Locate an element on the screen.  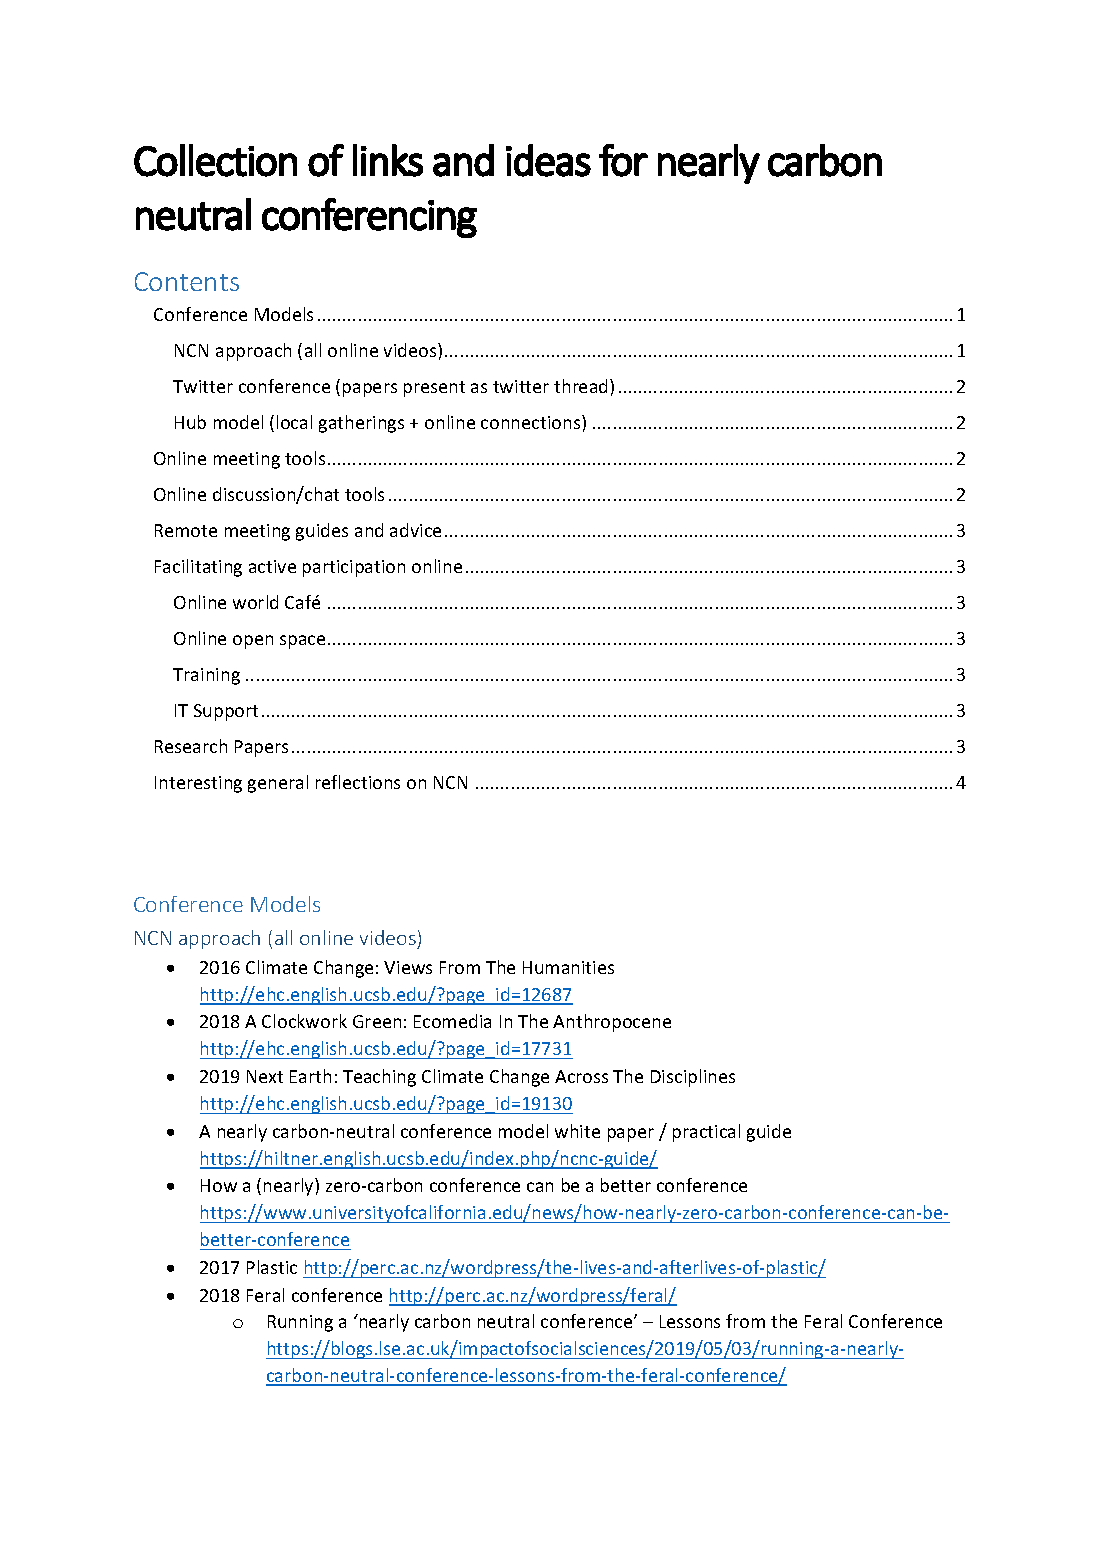
participation is located at coordinates (354, 568).
